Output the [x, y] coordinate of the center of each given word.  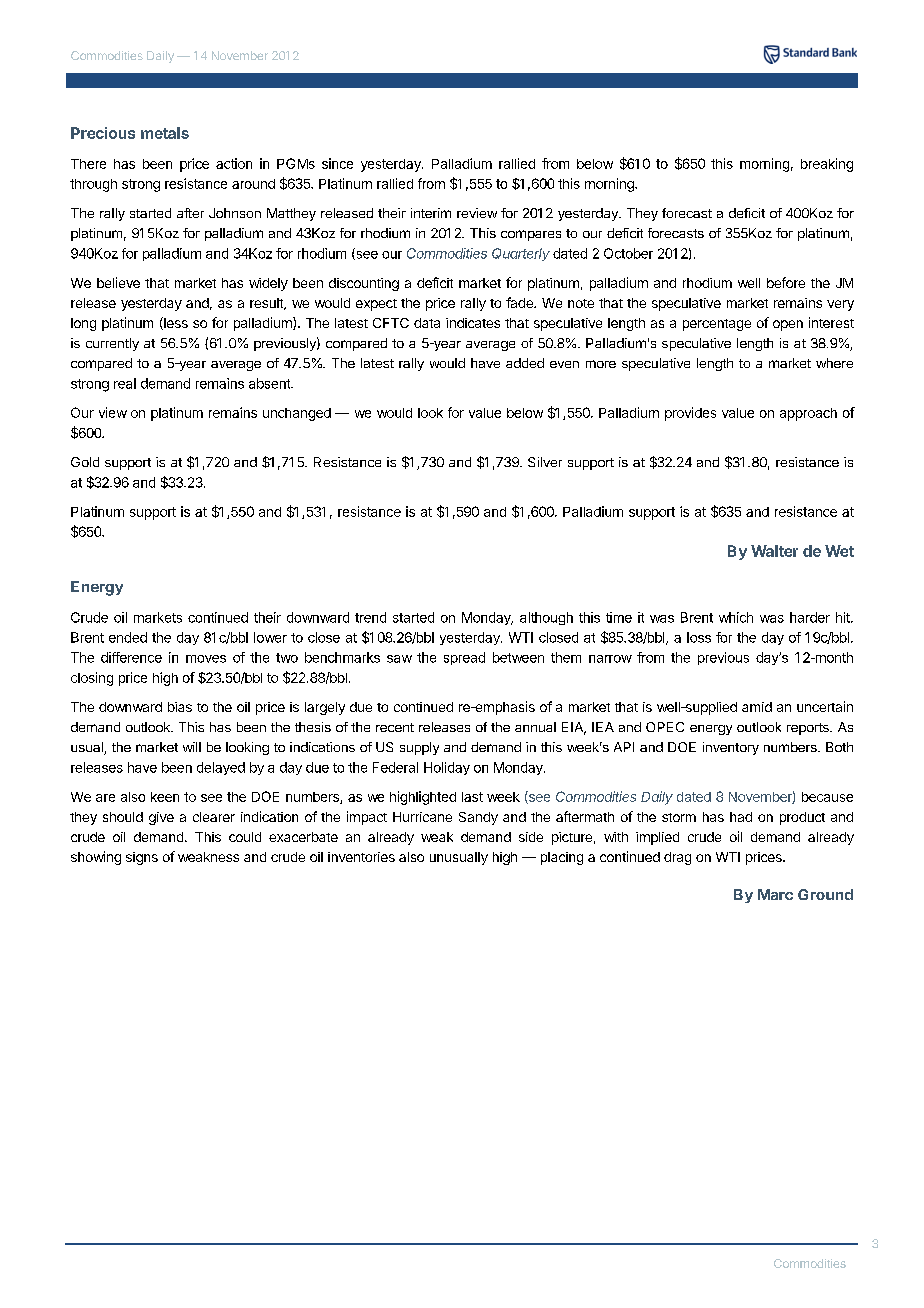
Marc [775, 894]
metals [165, 133]
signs [142, 858]
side [531, 837]
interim [431, 213]
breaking [827, 165]
